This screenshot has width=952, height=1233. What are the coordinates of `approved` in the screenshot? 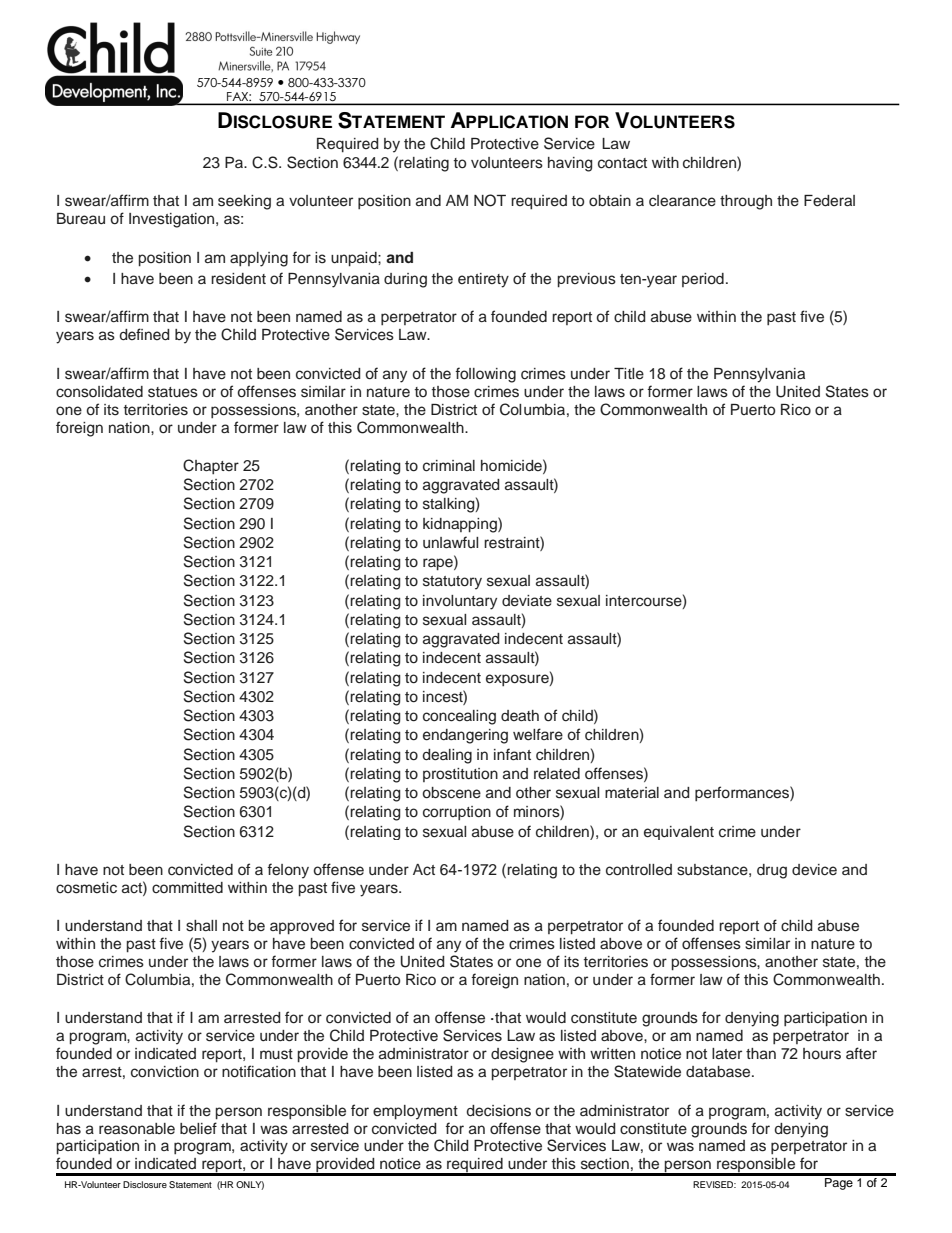 It's located at (302, 927).
